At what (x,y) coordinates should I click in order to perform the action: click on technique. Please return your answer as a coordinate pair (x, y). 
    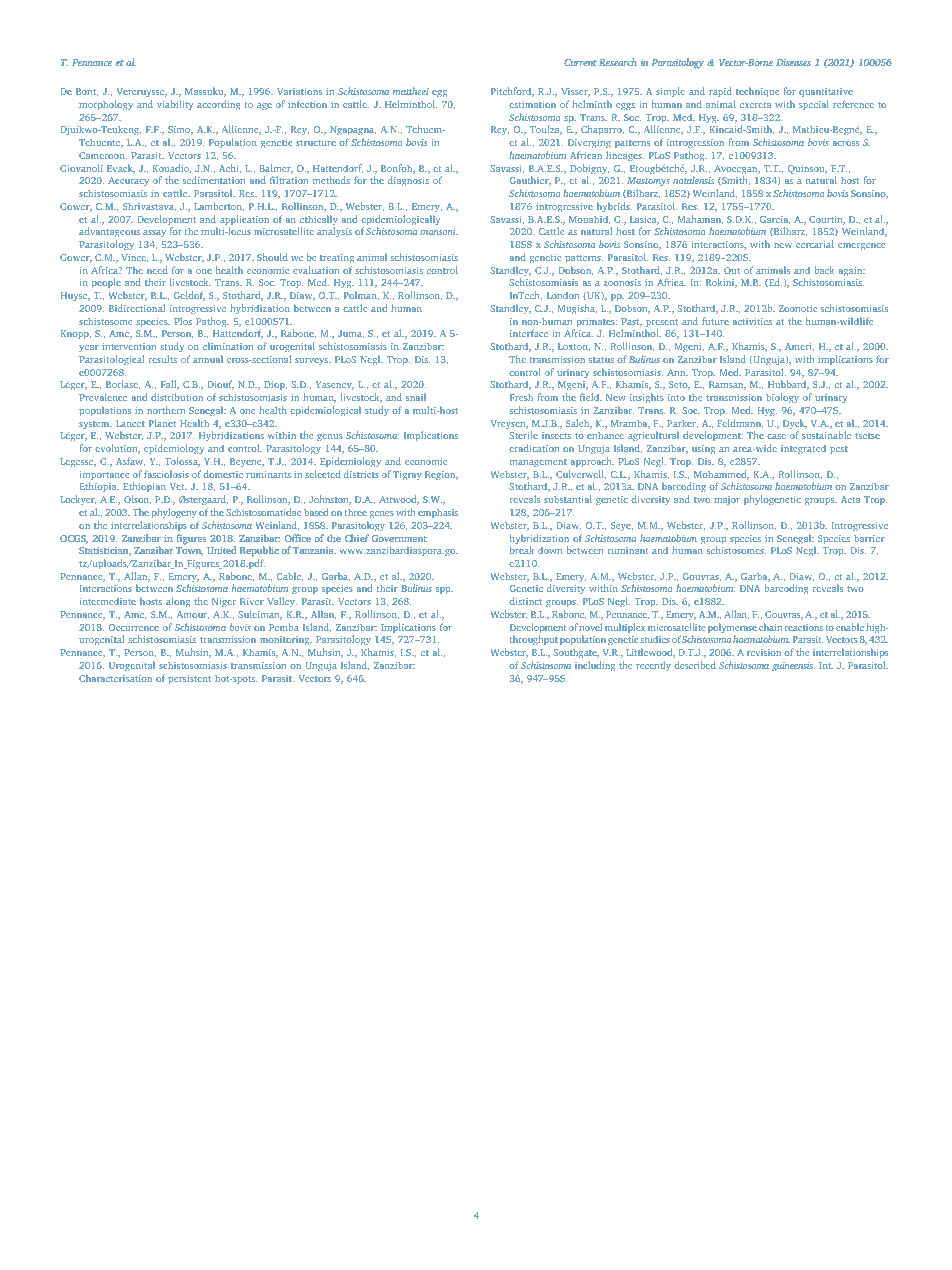
    Looking at the image, I should click on (757, 92).
